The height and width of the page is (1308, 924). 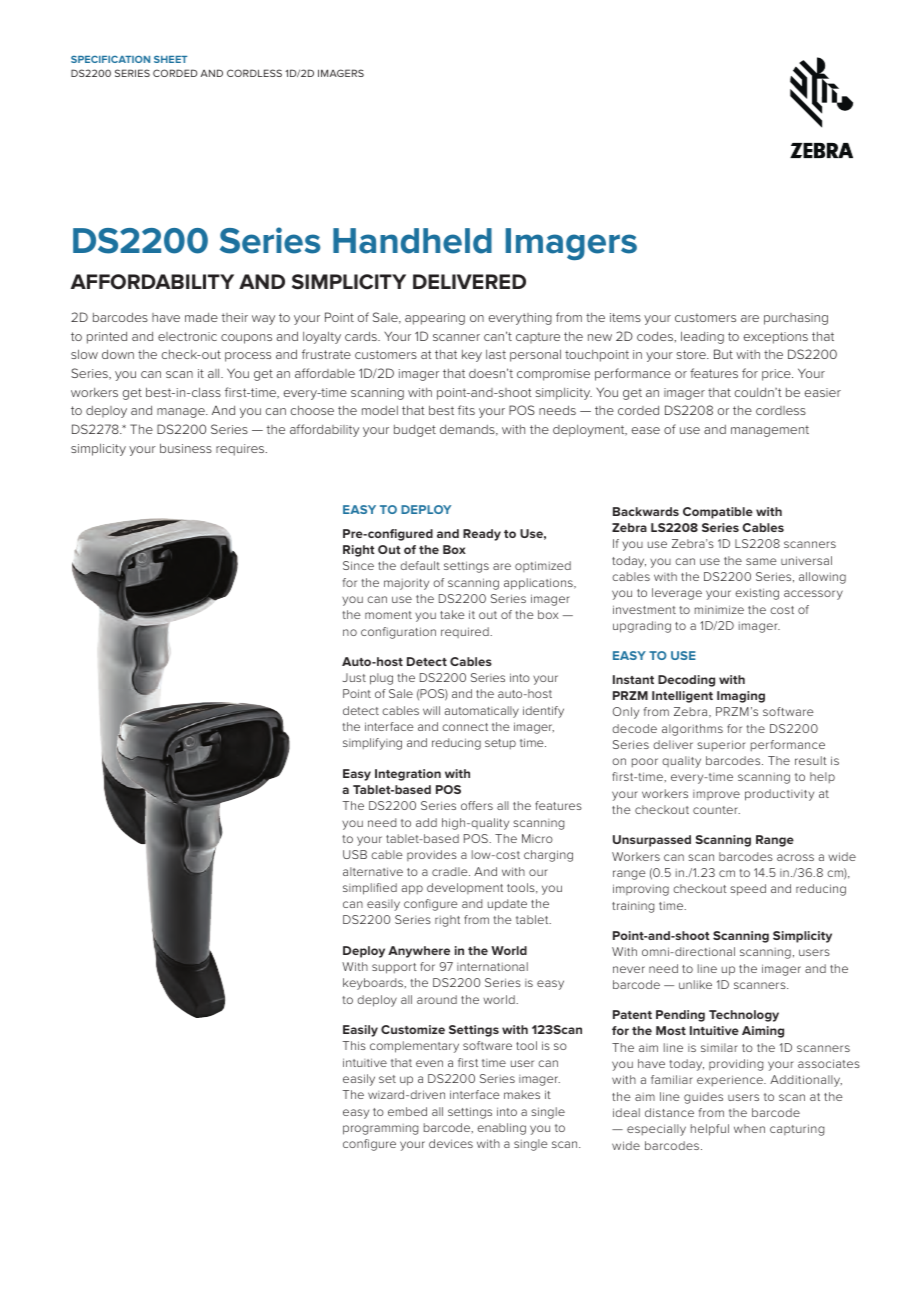 What do you see at coordinates (796, 319) in the page?
I see `purchasing` at bounding box center [796, 319].
